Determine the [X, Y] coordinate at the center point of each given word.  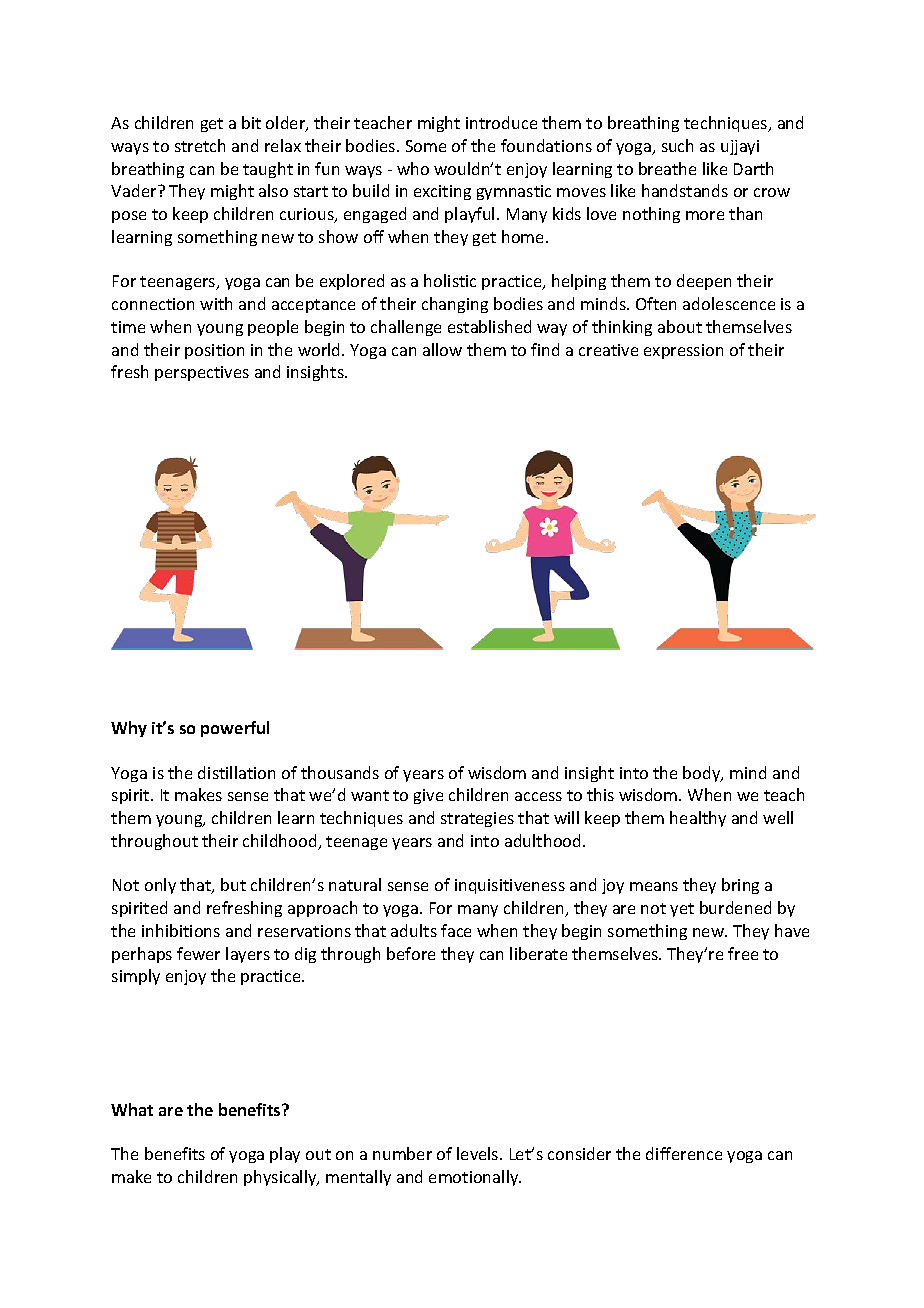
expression [683, 351]
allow [442, 349]
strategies [477, 819]
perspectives [202, 373]
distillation [236, 772]
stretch [200, 145]
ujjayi [740, 147]
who [413, 168]
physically [281, 1178]
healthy [698, 819]
